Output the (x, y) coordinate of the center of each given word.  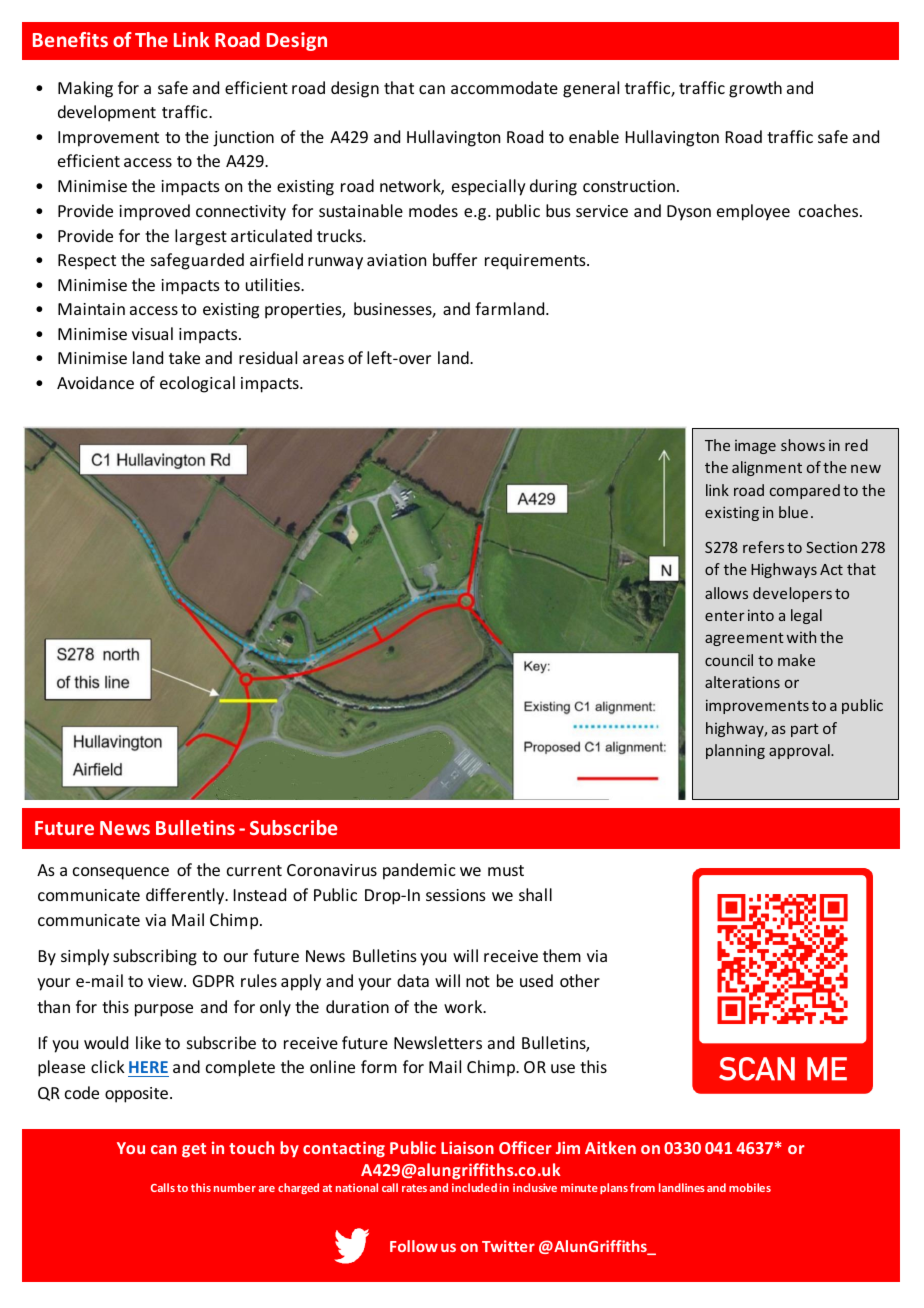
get (194, 1150)
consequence (121, 873)
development (107, 113)
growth (755, 89)
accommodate (504, 87)
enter (725, 616)
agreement (744, 639)
